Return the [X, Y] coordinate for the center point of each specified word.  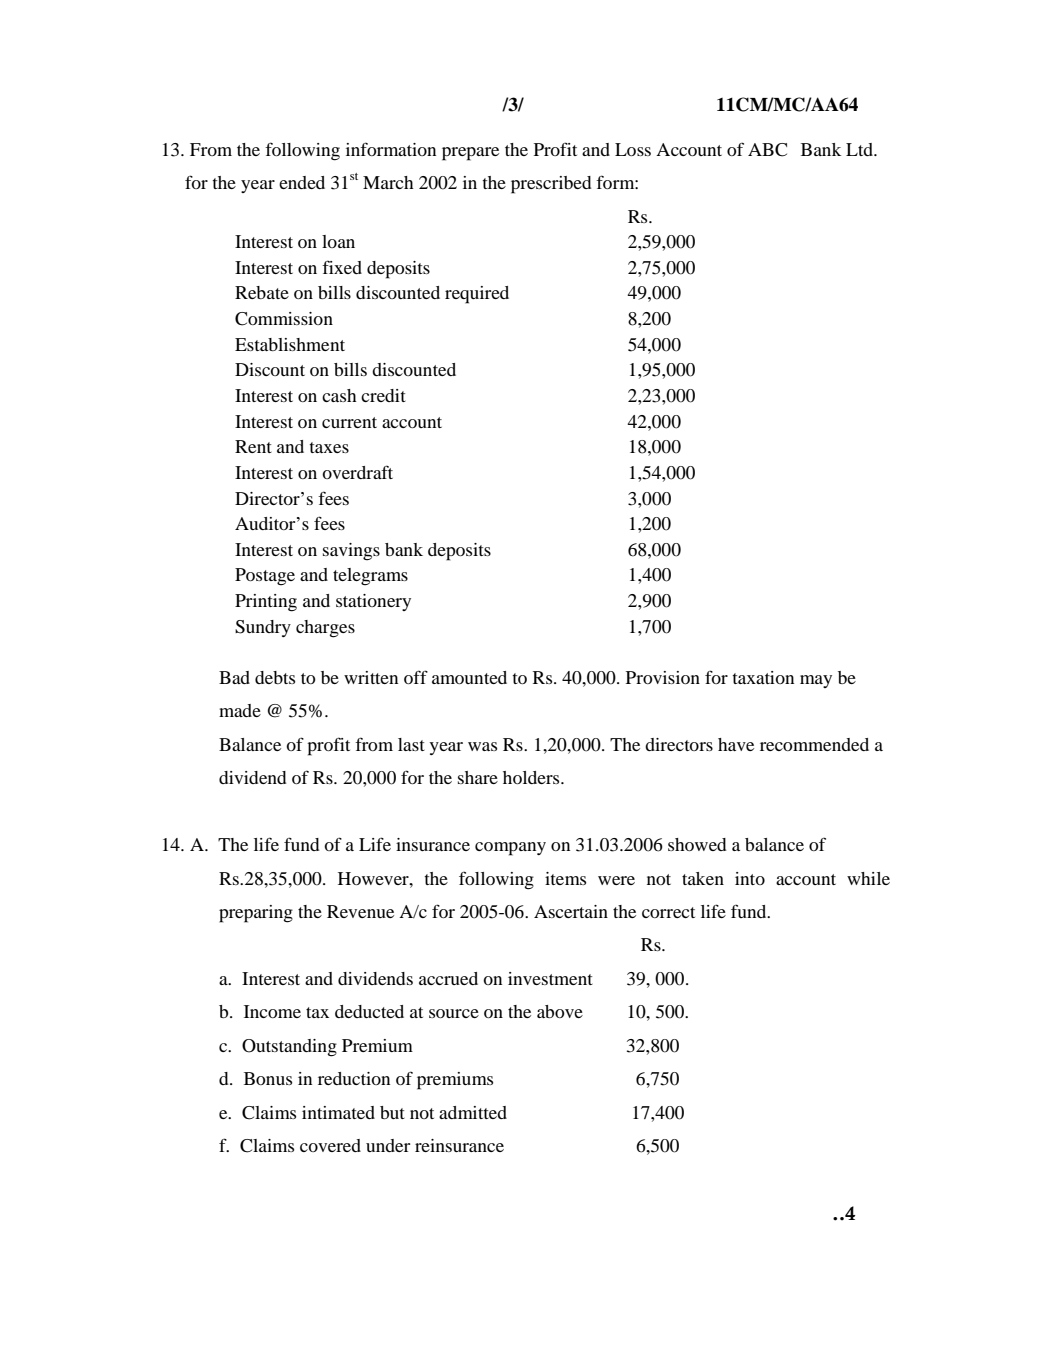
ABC [767, 150]
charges [325, 629]
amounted [469, 677]
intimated [338, 1112]
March [388, 182]
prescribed [551, 185]
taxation [763, 677]
